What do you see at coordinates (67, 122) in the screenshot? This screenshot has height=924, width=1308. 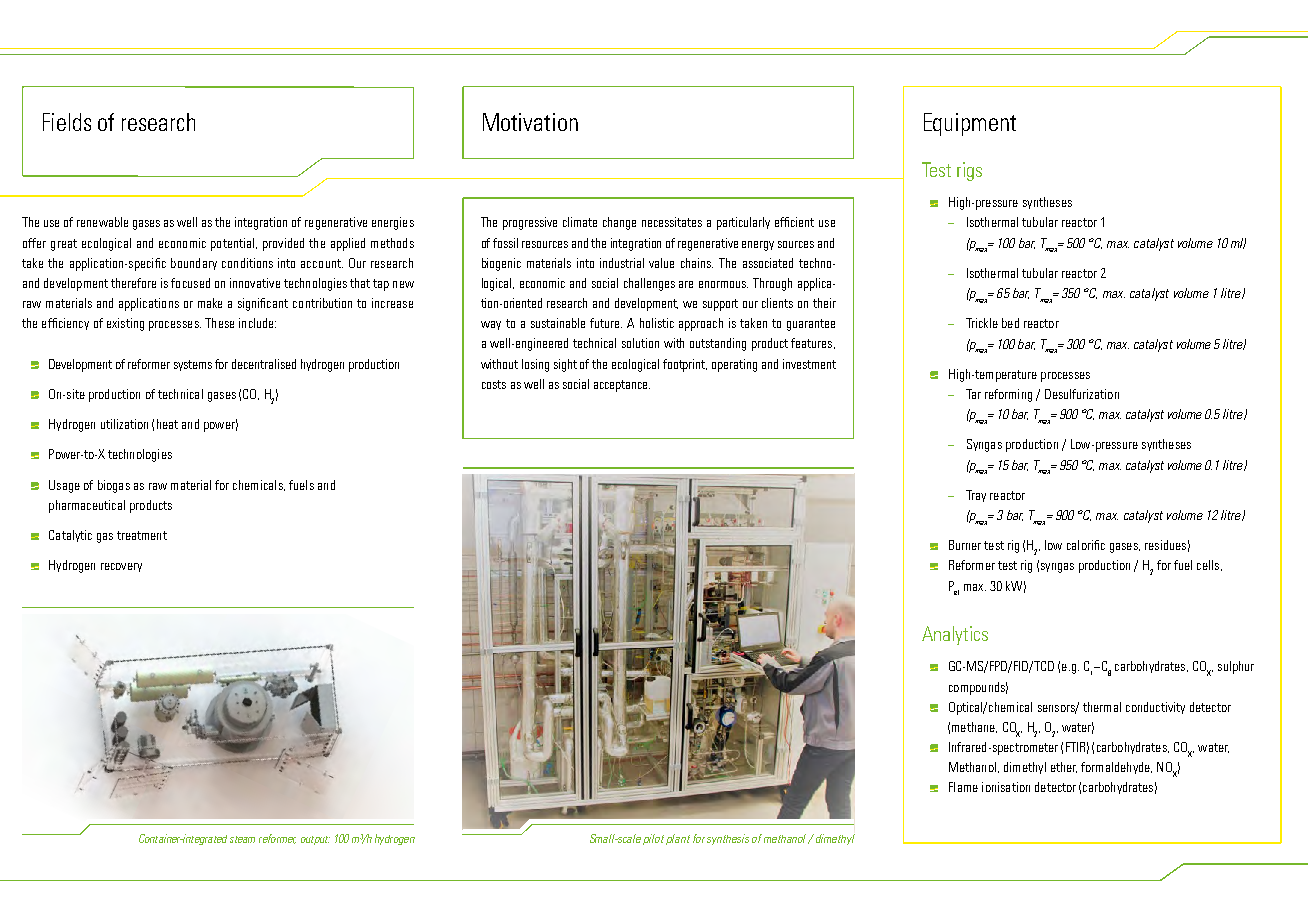 I see `Fields` at bounding box center [67, 122].
